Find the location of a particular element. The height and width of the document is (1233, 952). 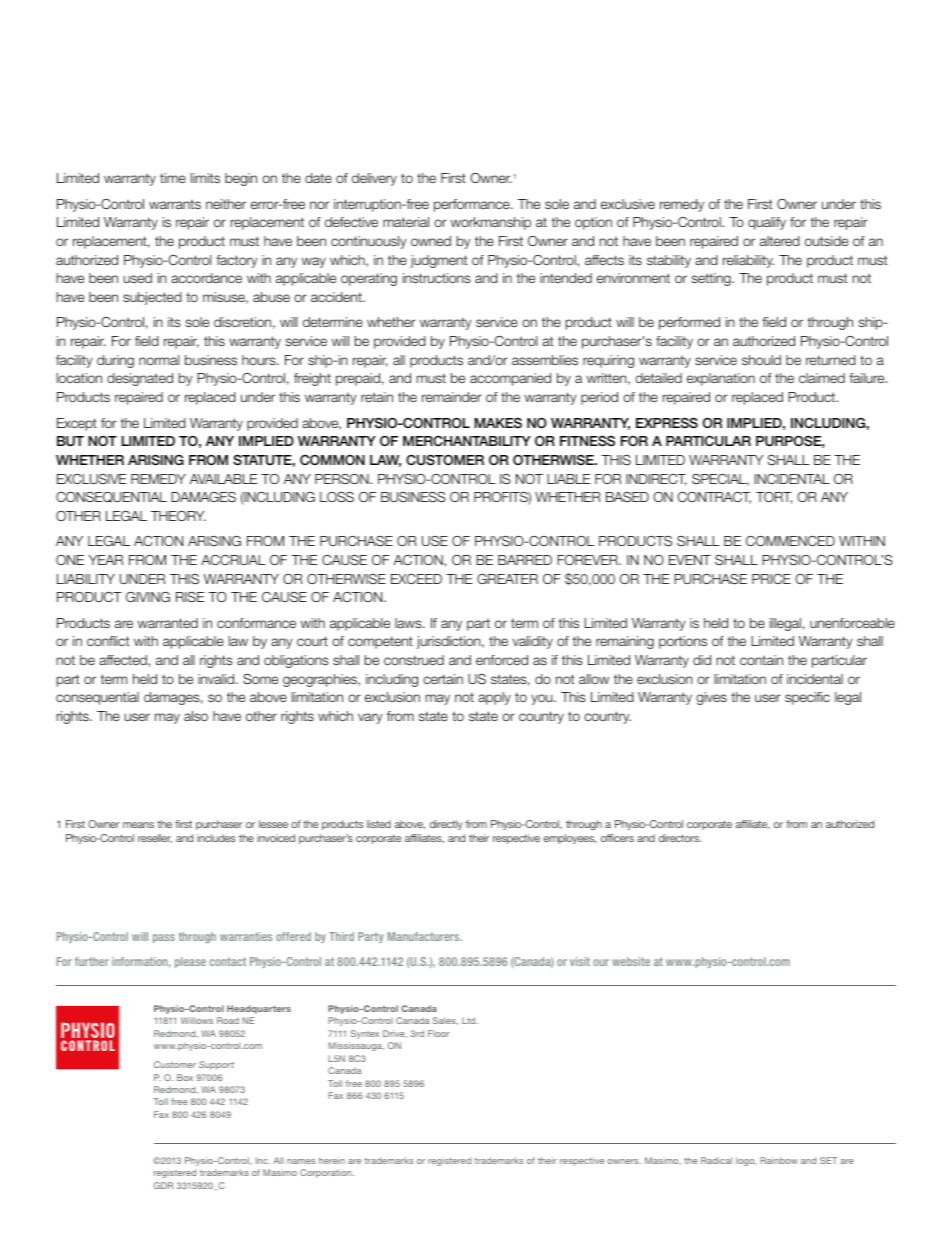

logo is located at coordinates (746, 1161).
